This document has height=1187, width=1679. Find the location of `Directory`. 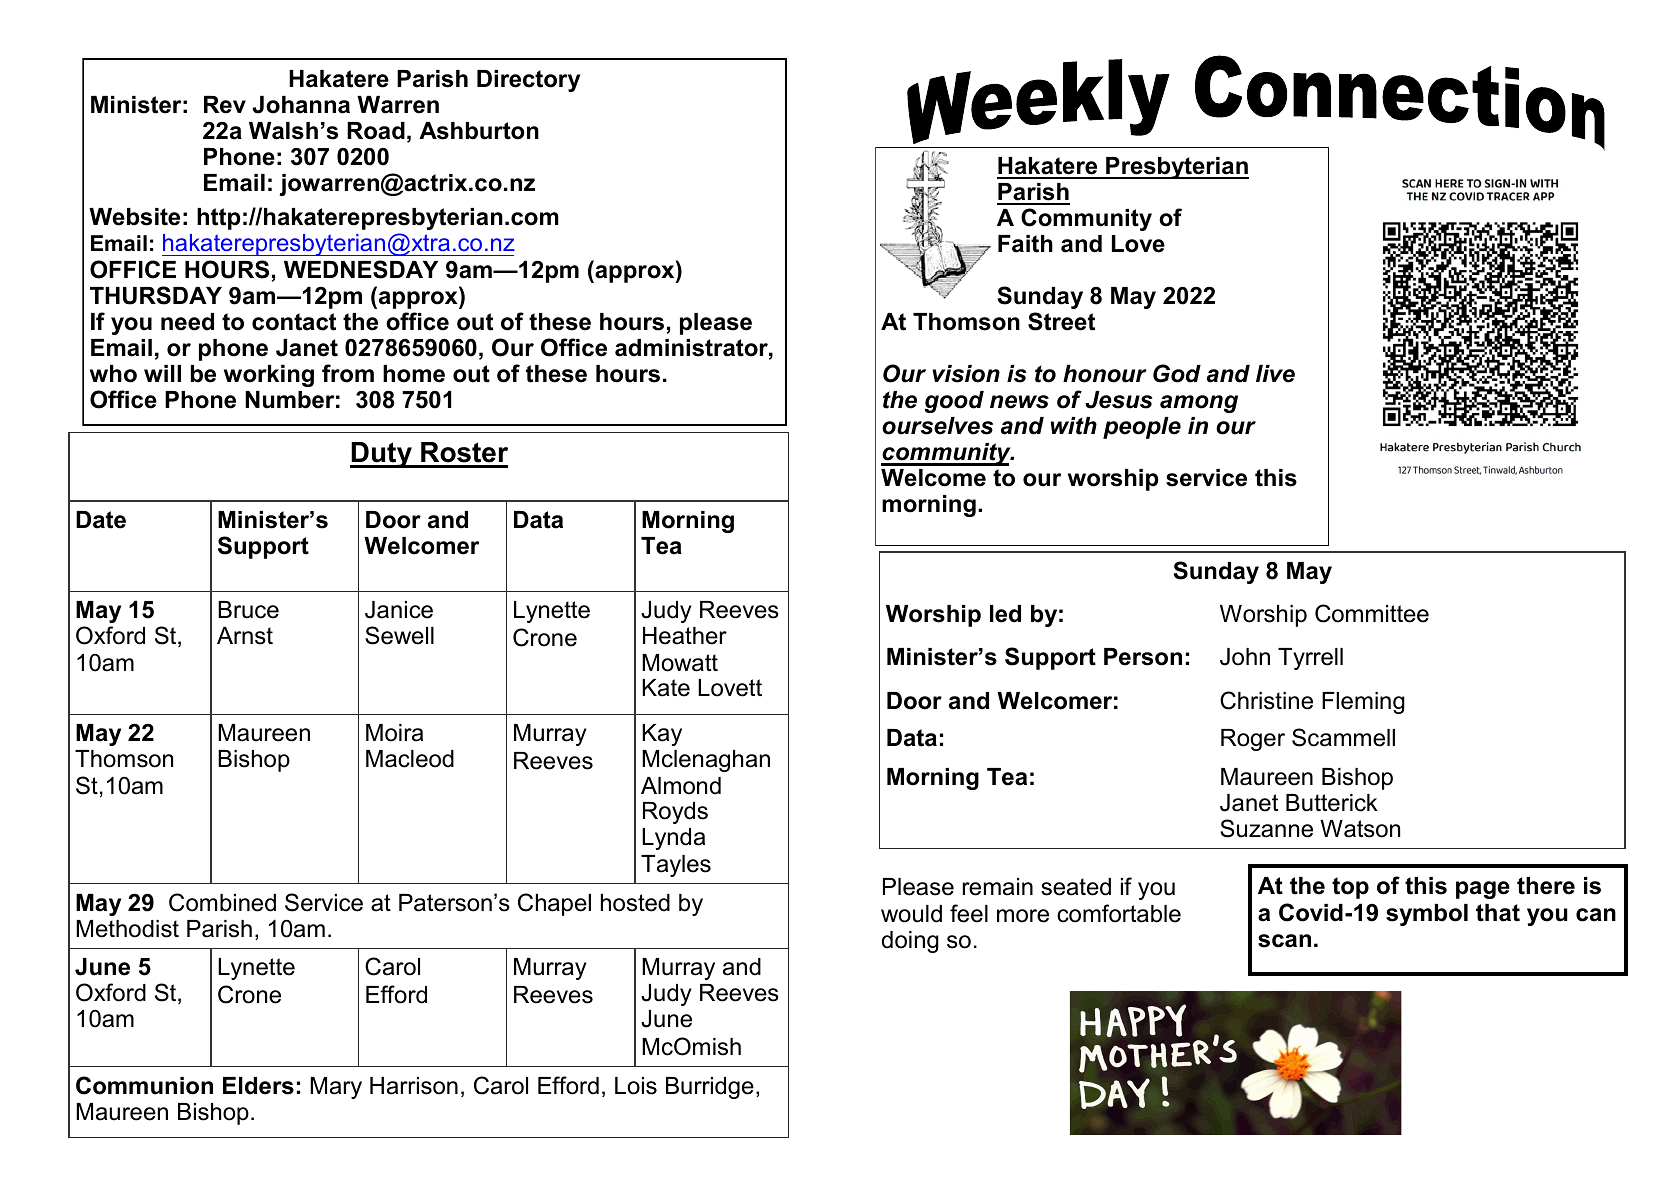

Directory is located at coordinates (528, 81).
